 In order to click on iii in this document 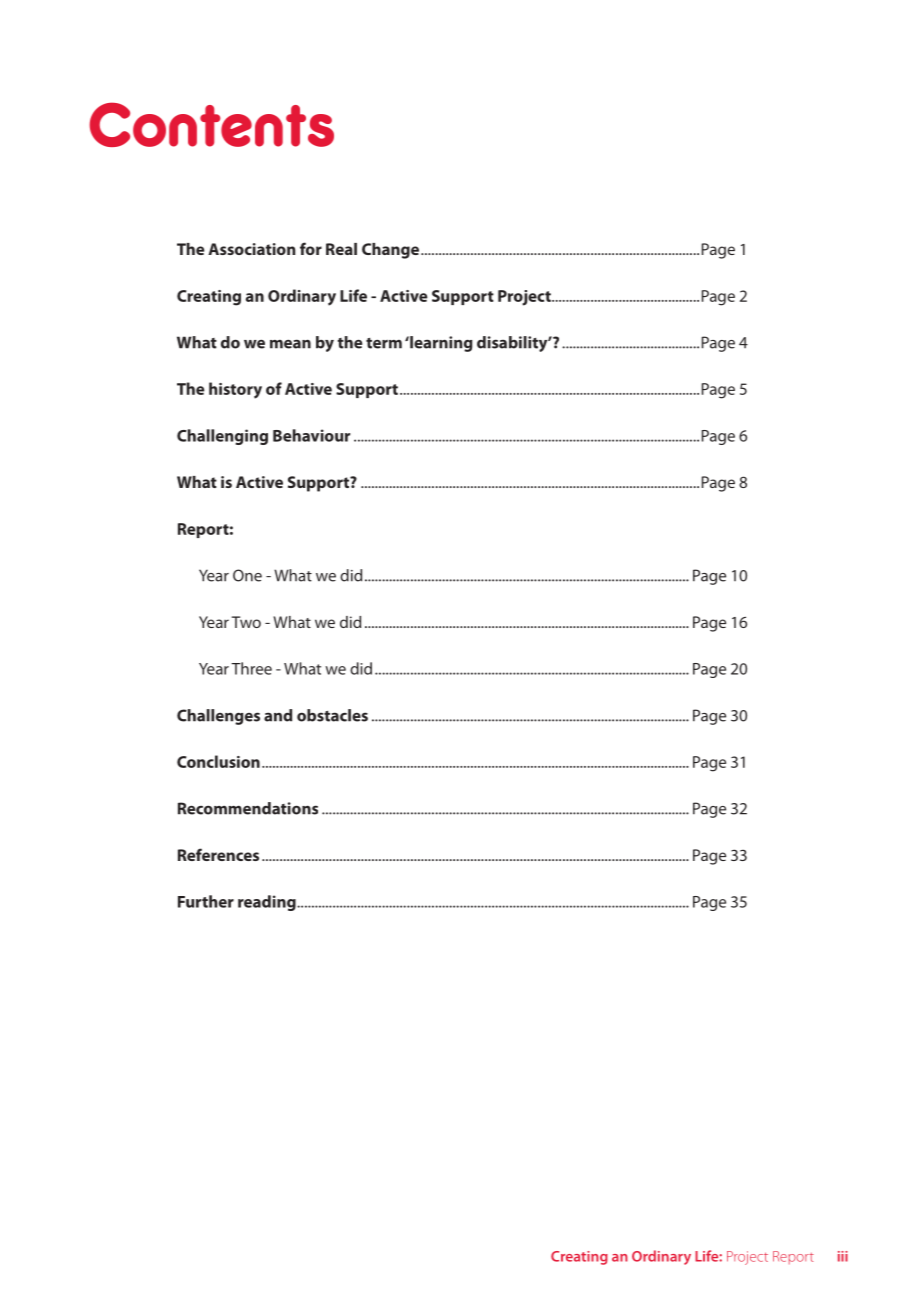, I will do `click(843, 1256)`.
